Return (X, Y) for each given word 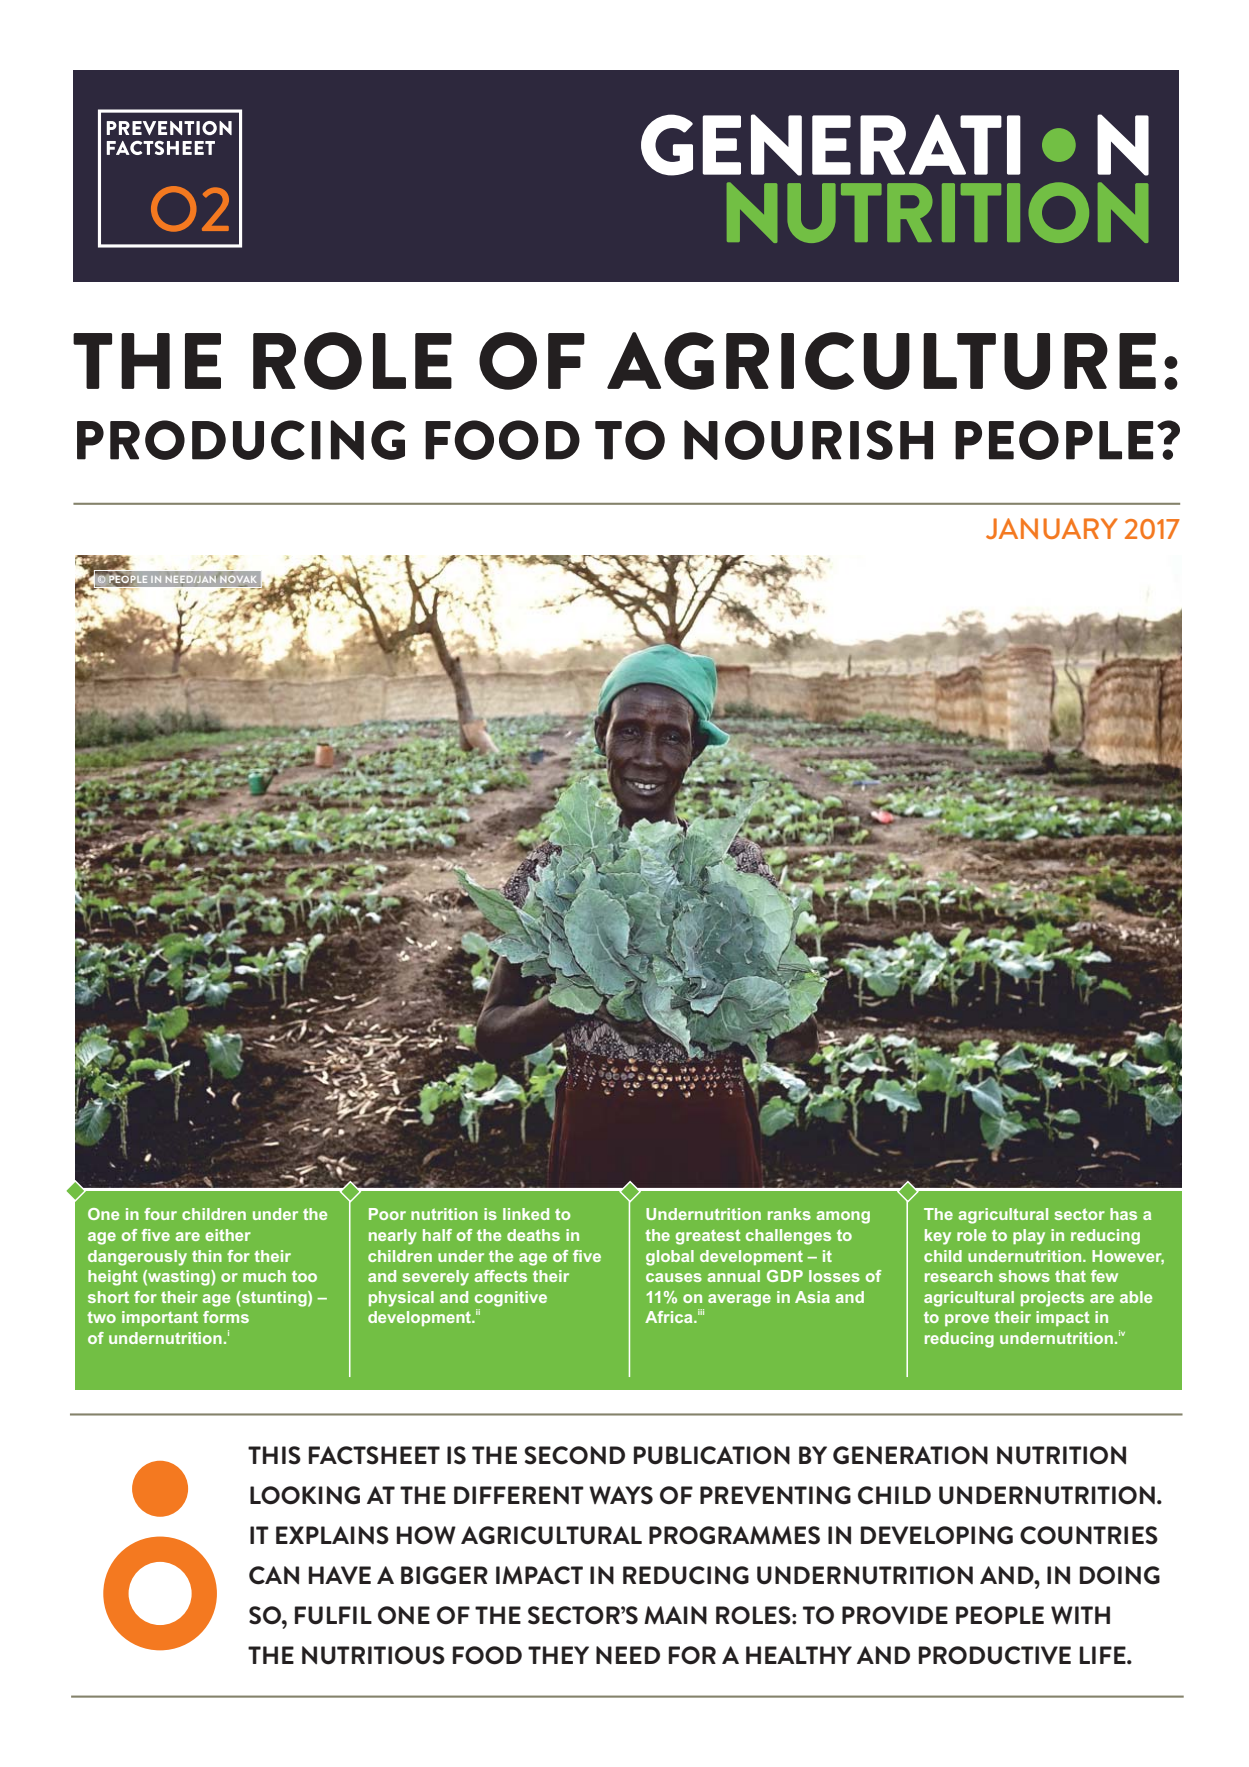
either (228, 1235)
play (1029, 1237)
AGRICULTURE (881, 361)
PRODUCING (241, 440)
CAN (274, 1575)
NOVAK (238, 579)
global (670, 1258)
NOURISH (808, 440)
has (1123, 1214)
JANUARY (1052, 528)
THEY (558, 1655)
